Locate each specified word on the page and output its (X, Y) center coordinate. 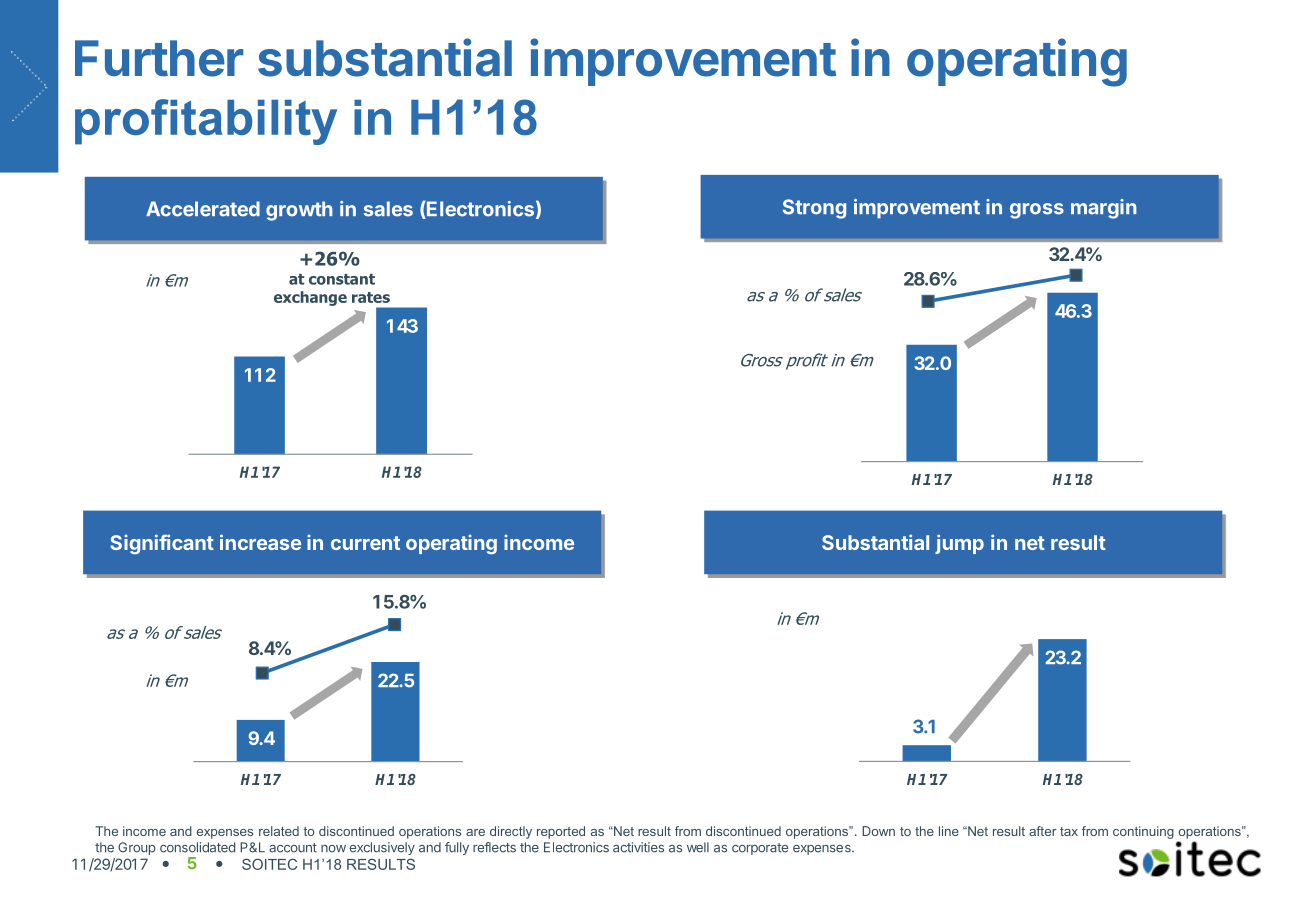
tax (1069, 831)
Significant (162, 544)
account (293, 848)
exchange (310, 298)
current (365, 543)
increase (260, 542)
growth (299, 211)
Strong (814, 209)
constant (342, 279)
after (1043, 831)
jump (959, 544)
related (279, 831)
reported (561, 832)
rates (371, 297)
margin (1104, 209)
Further (159, 58)
